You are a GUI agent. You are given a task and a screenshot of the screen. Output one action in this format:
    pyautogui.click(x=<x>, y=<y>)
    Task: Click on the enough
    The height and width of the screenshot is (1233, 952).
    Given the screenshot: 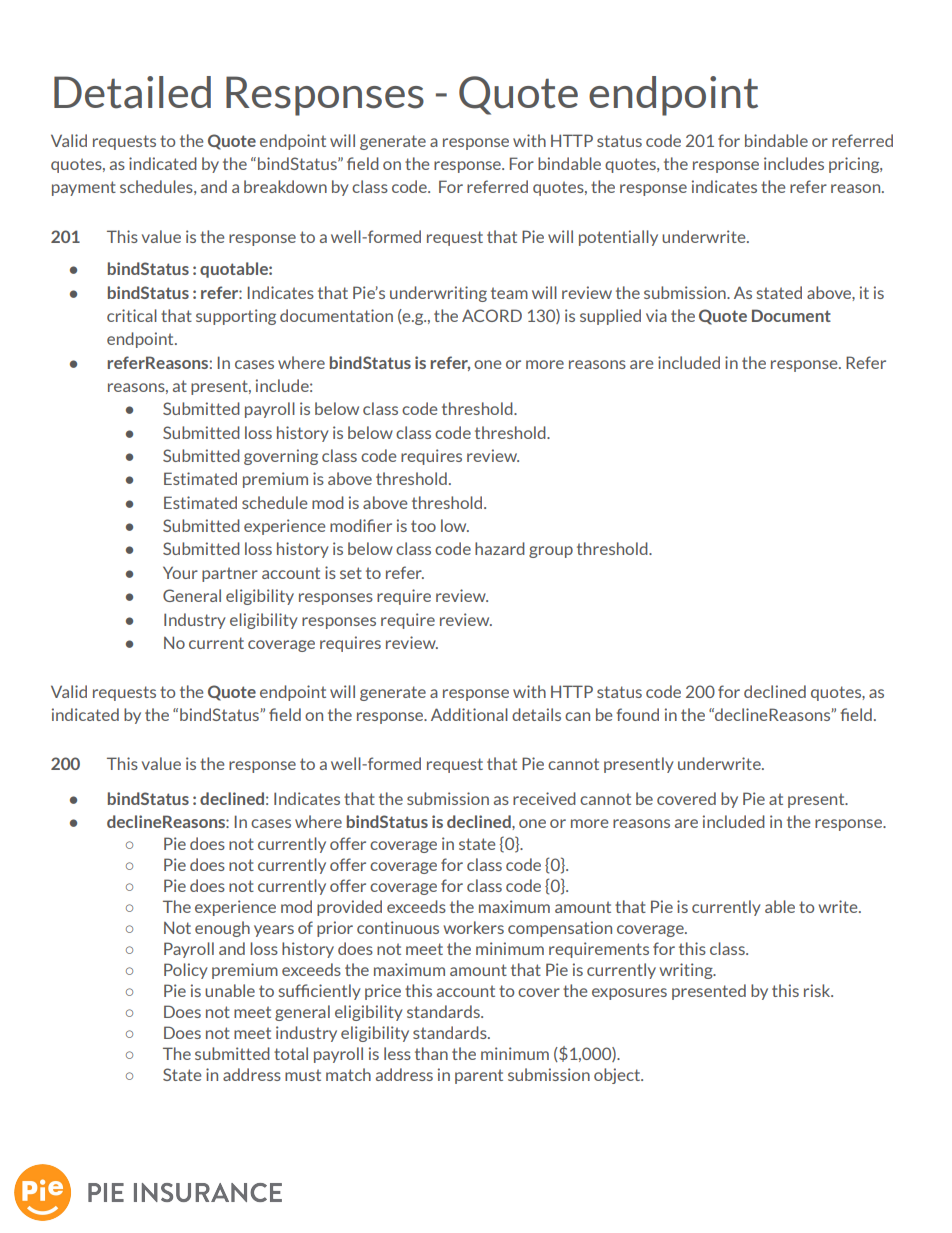 What is the action you would take?
    pyautogui.click(x=222, y=929)
